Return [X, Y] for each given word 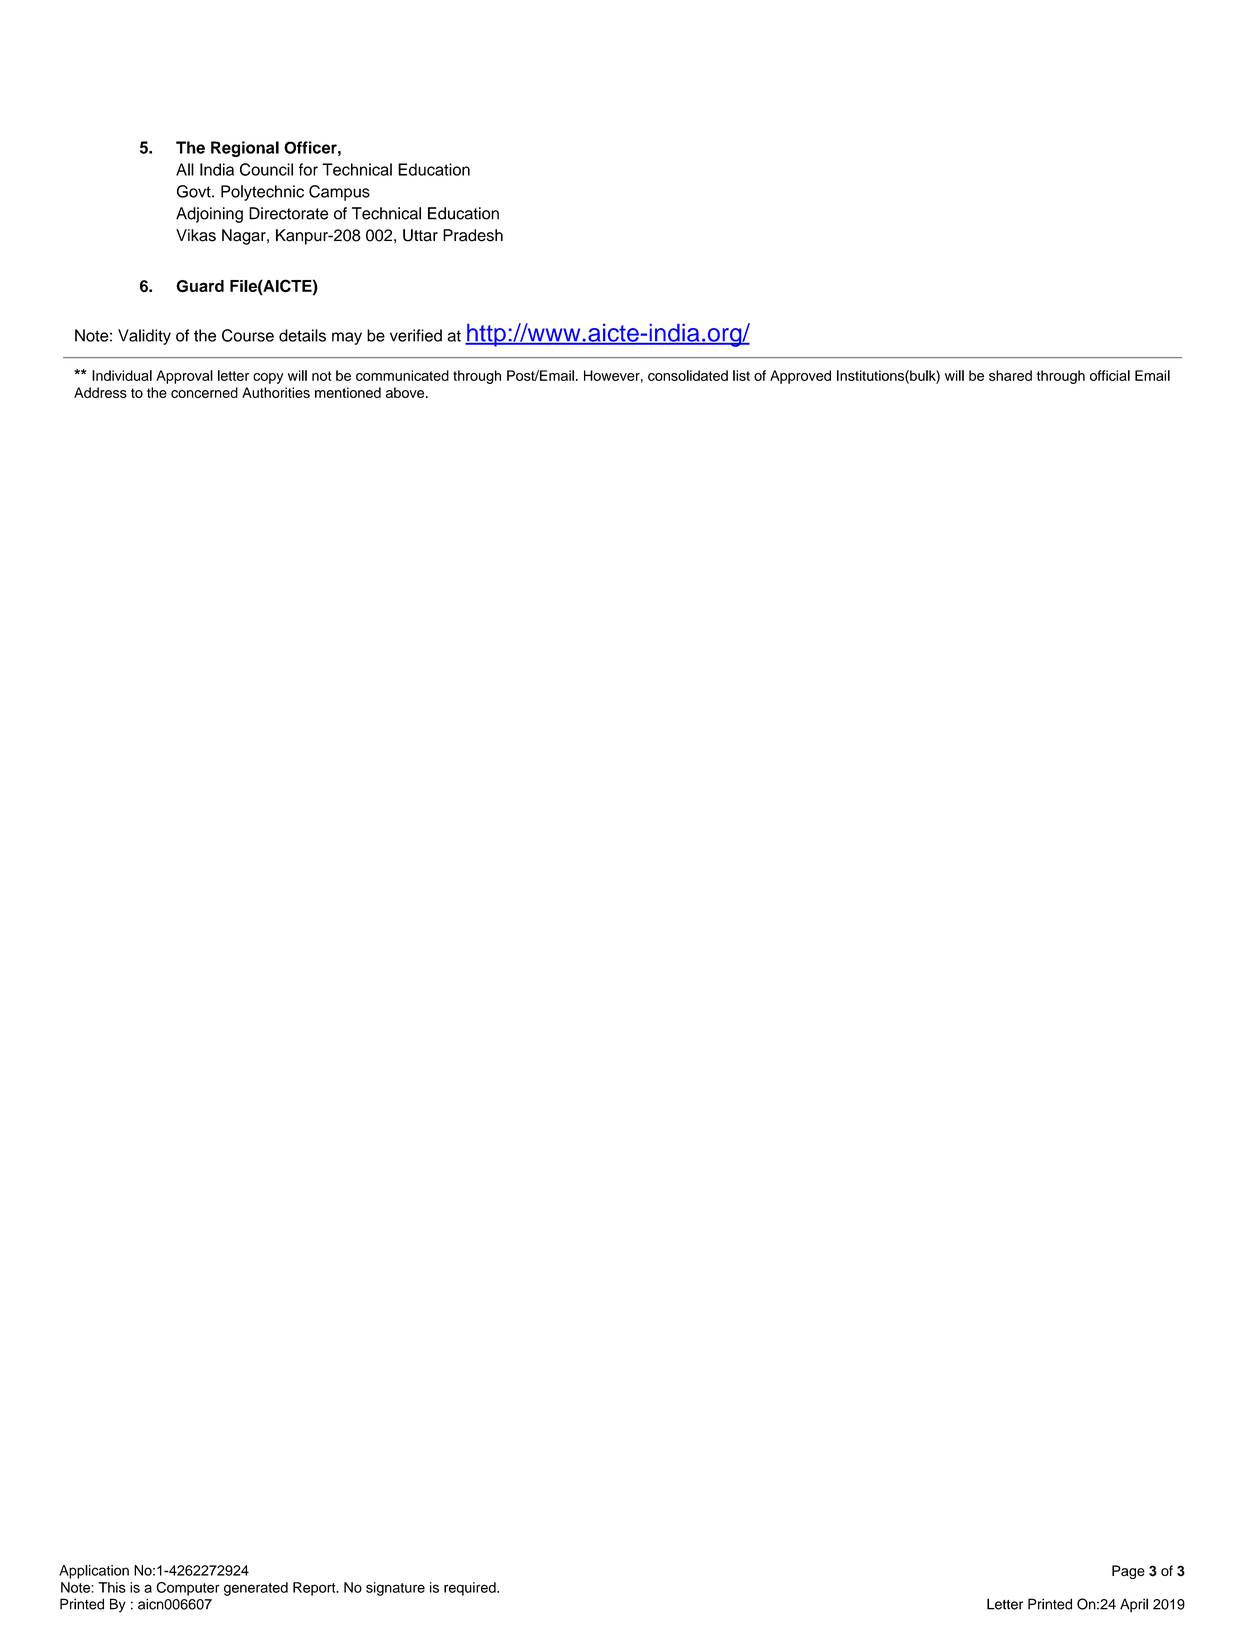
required [471, 1589]
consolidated [688, 375]
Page [1128, 1572]
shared [1010, 375]
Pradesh [473, 235]
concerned [204, 392]
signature [395, 1589]
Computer [188, 1589]
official [1110, 375]
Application [94, 1572]
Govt [195, 191]
